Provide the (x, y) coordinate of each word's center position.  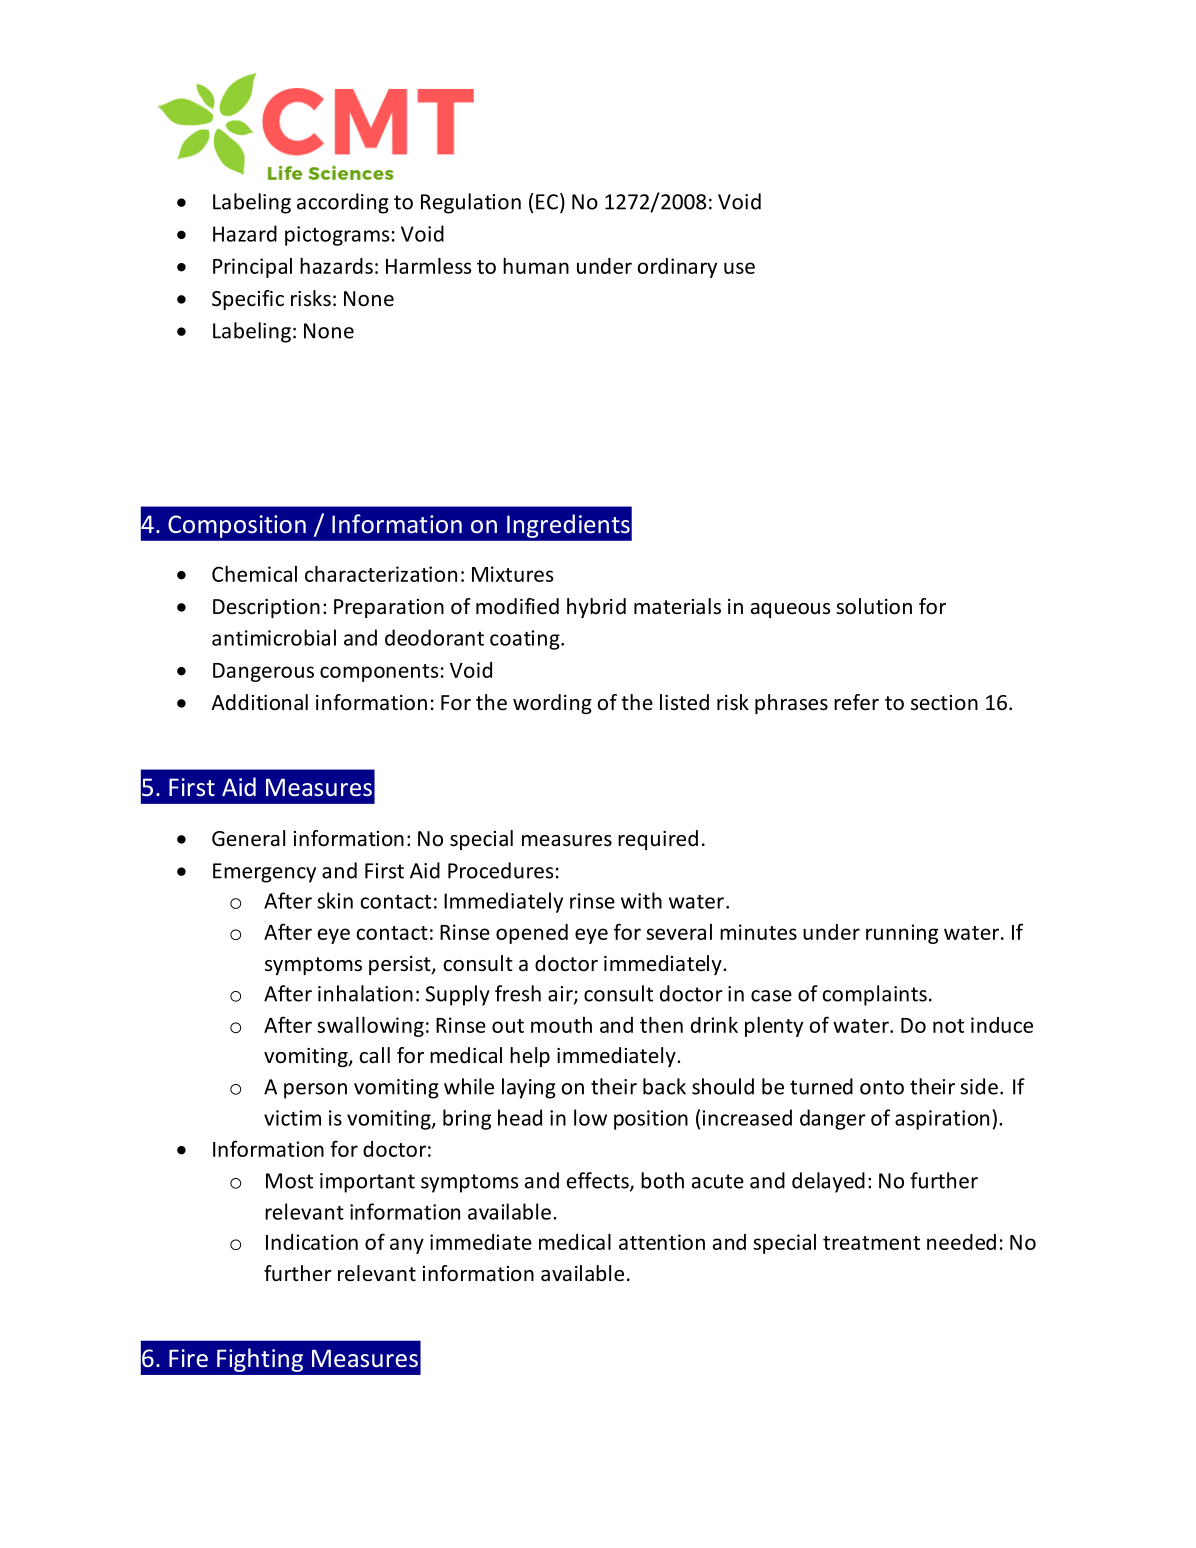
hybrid (596, 608)
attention (662, 1242)
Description (266, 608)
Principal (252, 268)
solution (874, 606)
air (561, 995)
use (739, 268)
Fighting (260, 1360)
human (536, 266)
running (902, 934)
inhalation (365, 993)
